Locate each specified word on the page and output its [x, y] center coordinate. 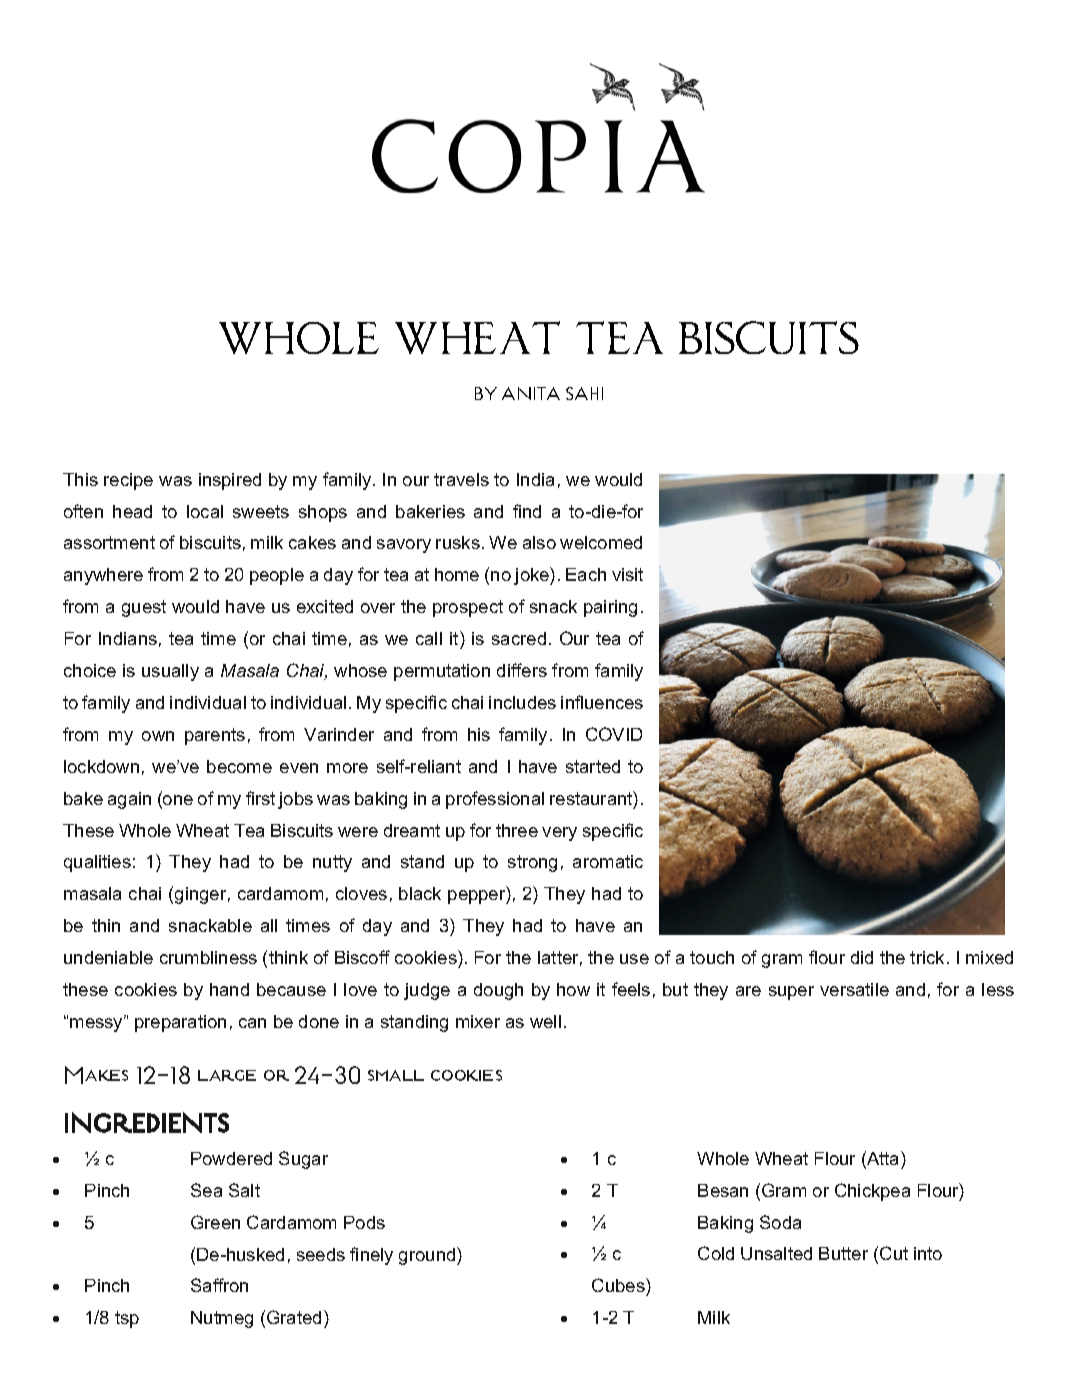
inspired [230, 481]
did [862, 957]
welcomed [601, 542]
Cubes [619, 1285]
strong [532, 863]
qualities [97, 863]
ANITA [531, 393]
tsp [127, 1319]
